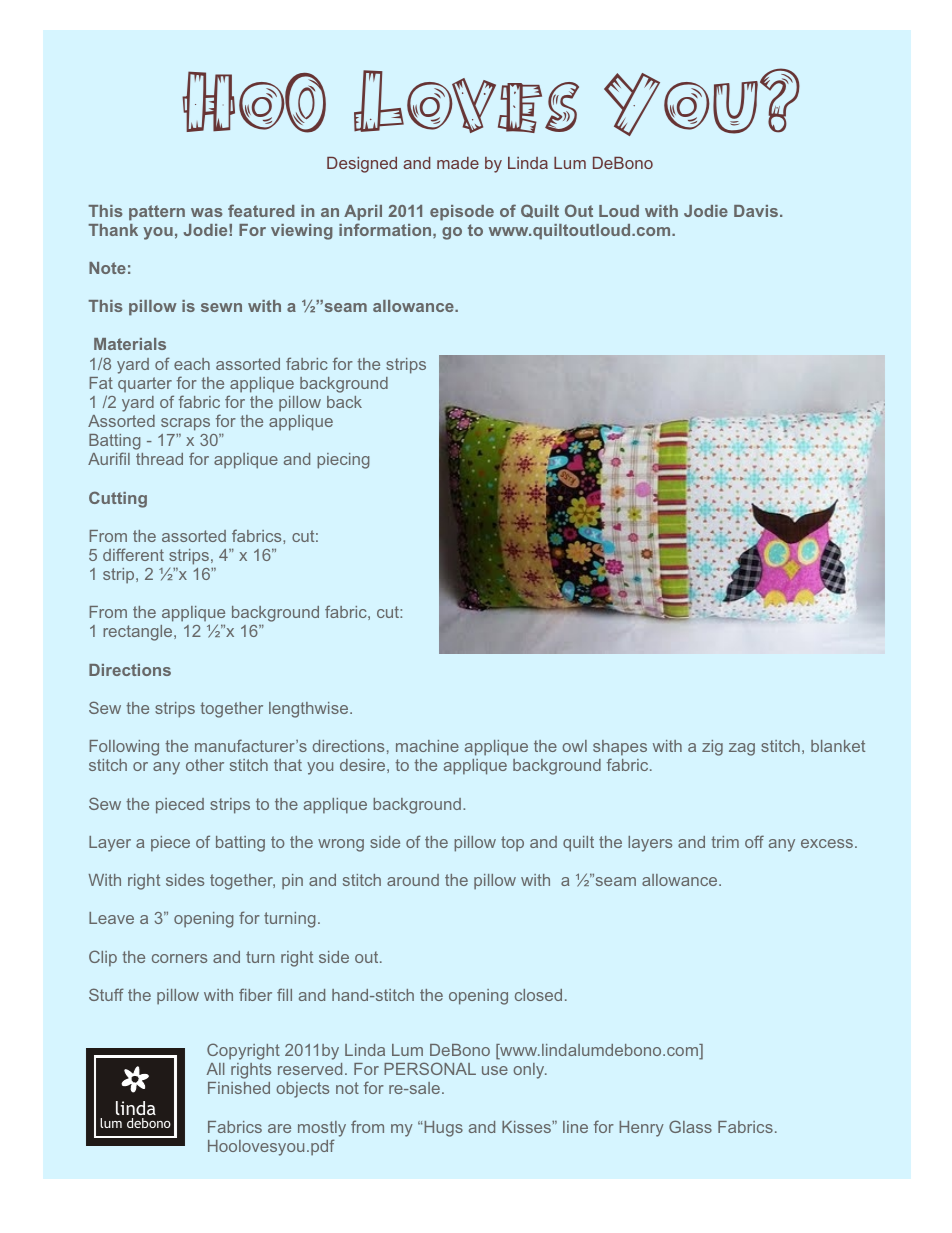 The height and width of the page is (1233, 952). What do you see at coordinates (742, 749) in the page?
I see `zag` at bounding box center [742, 749].
